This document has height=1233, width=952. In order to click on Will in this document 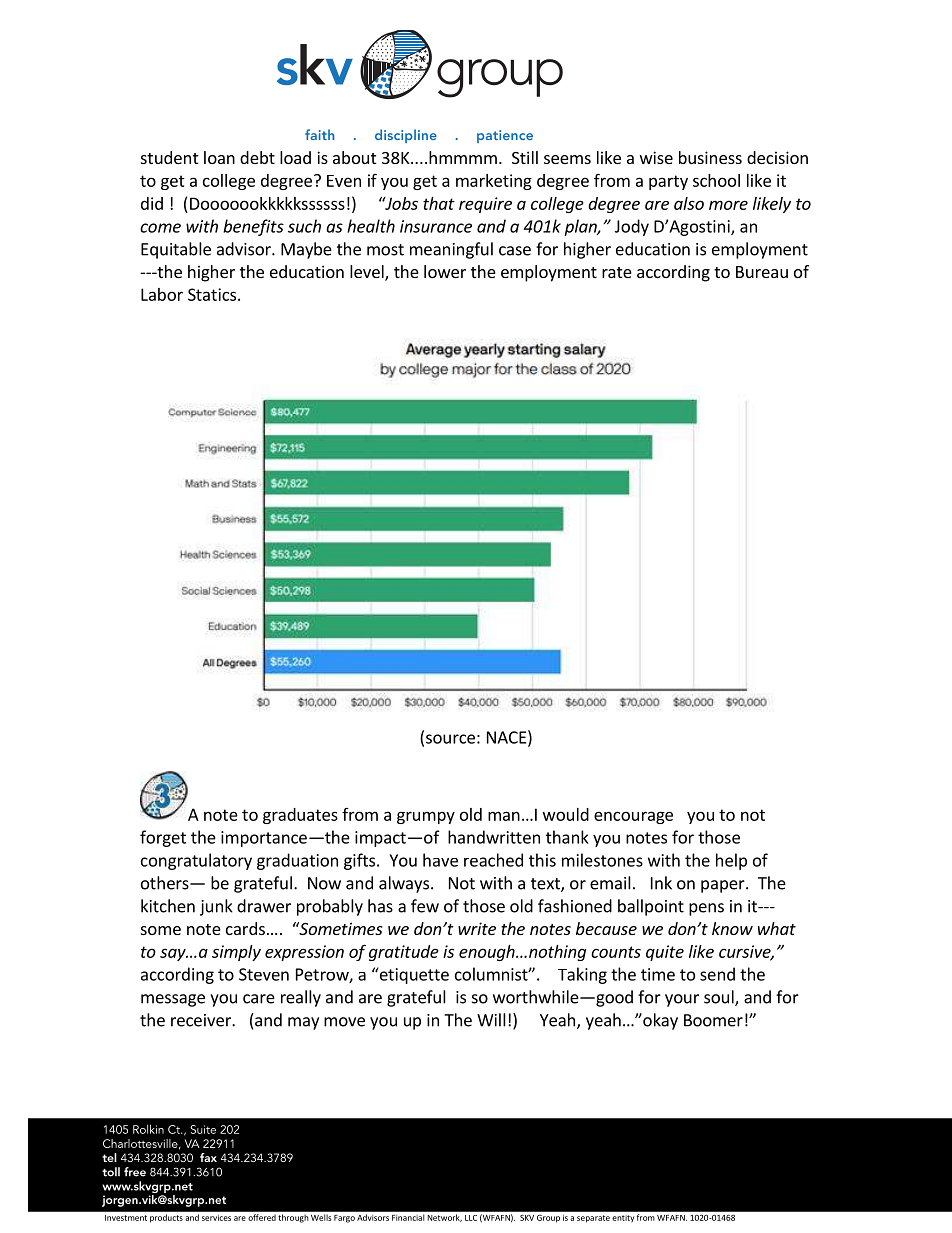, I will do `click(491, 1020)`.
